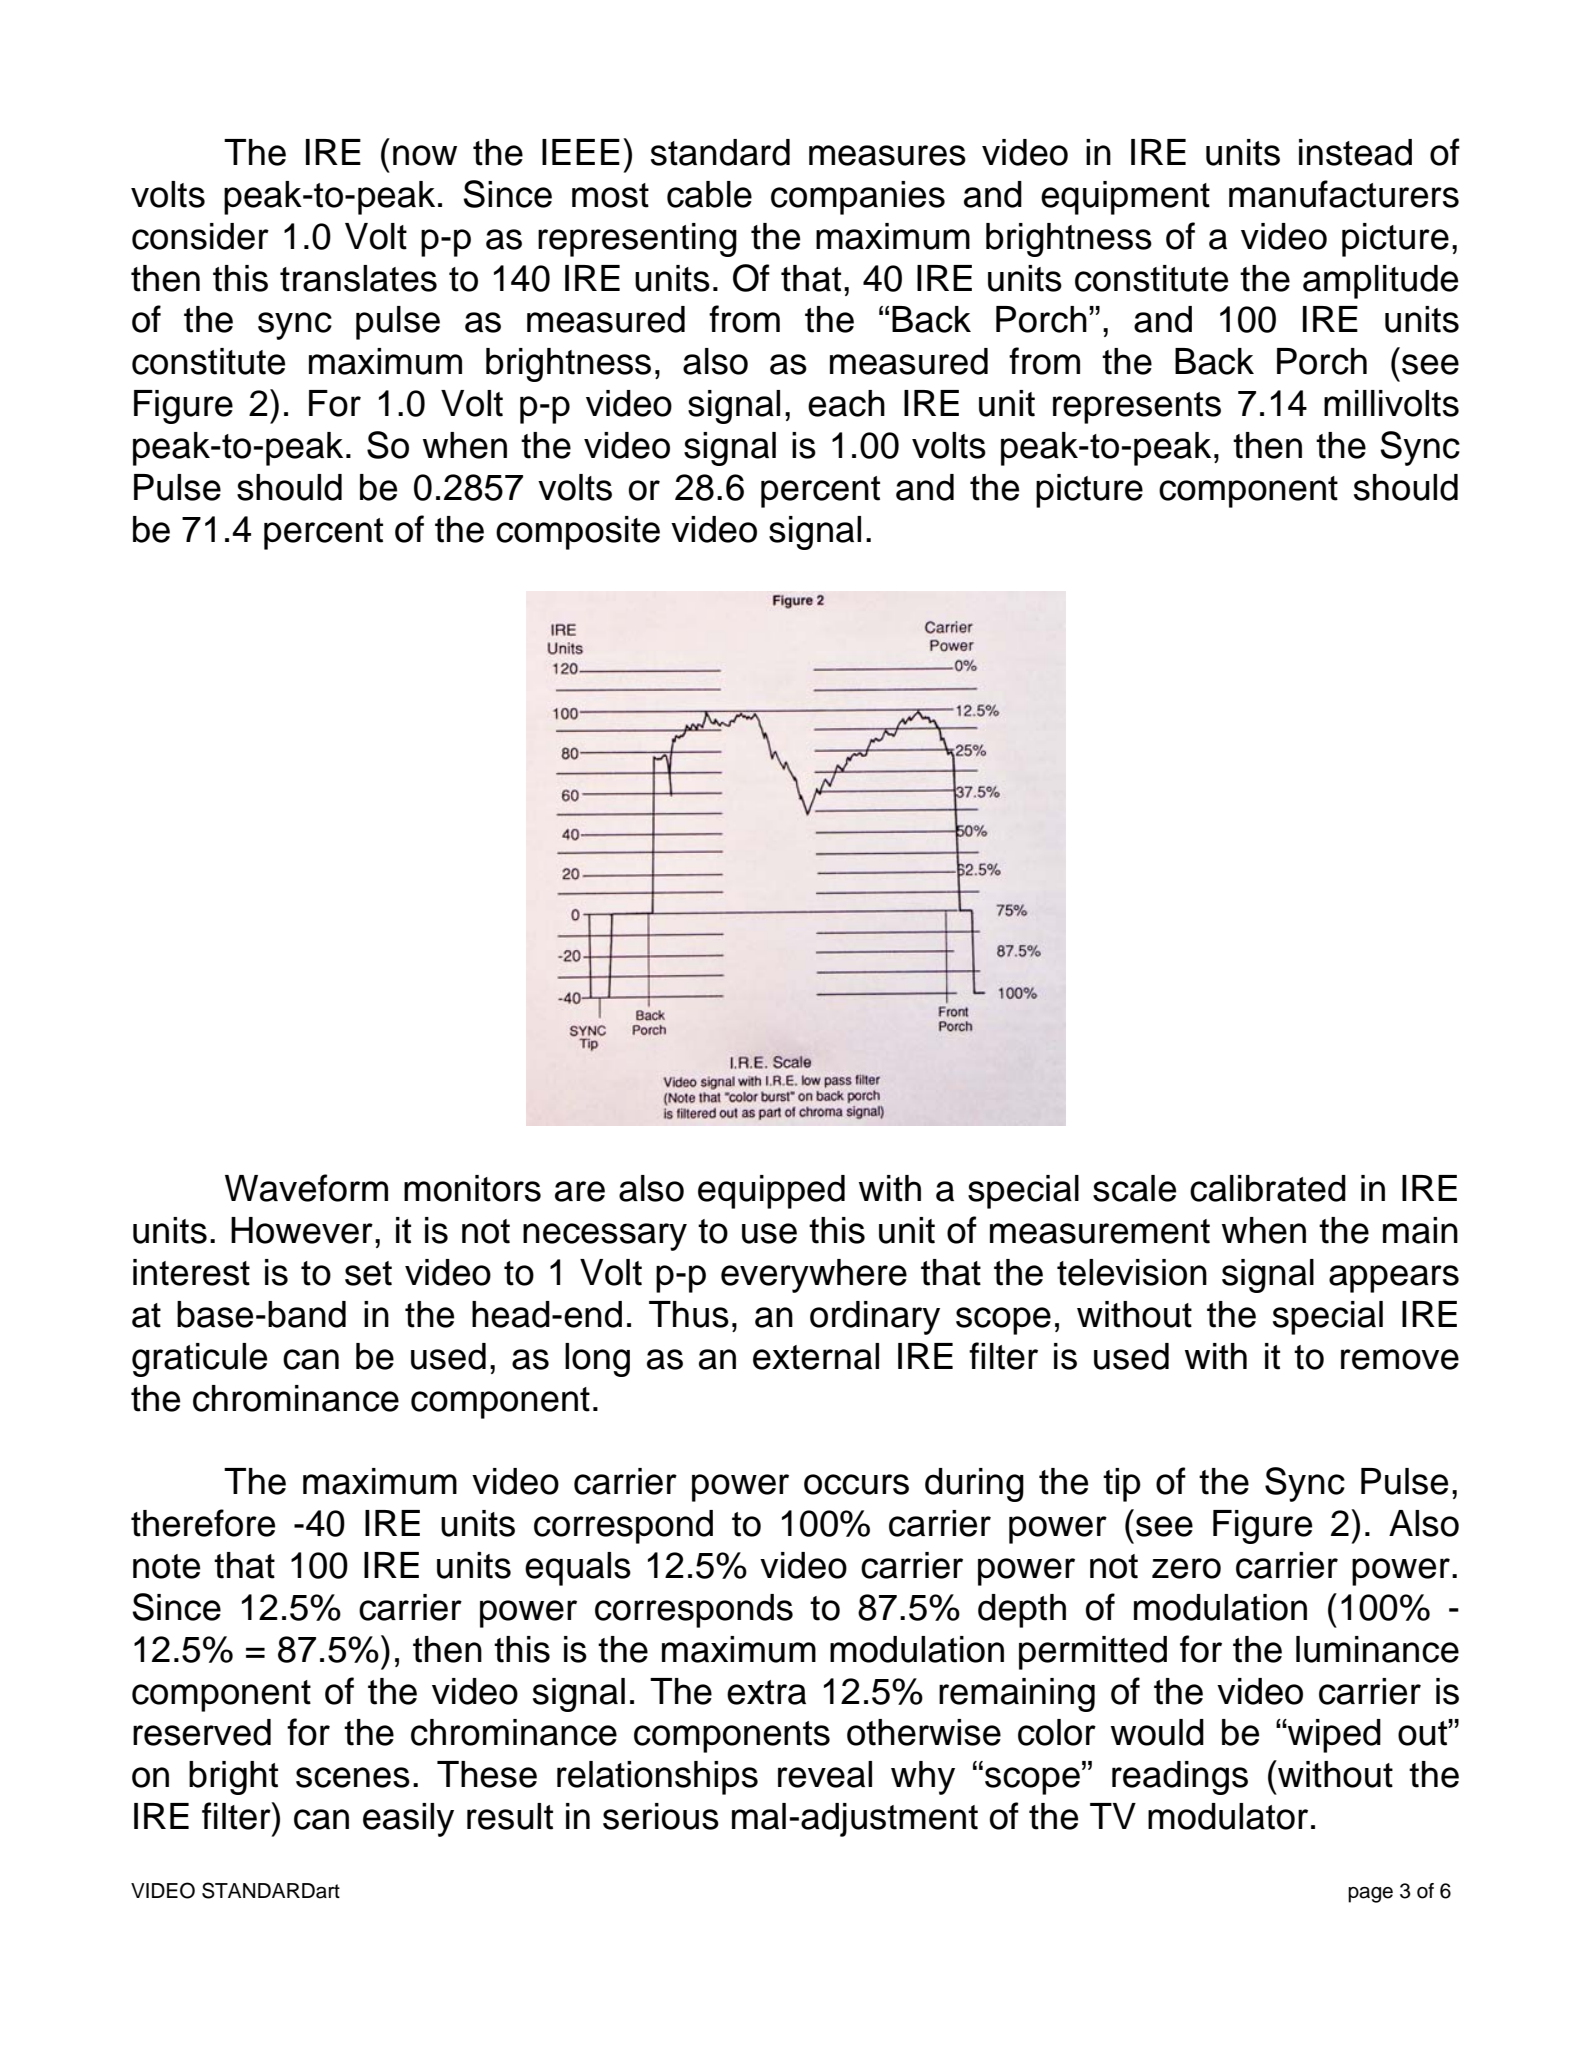 The image size is (1591, 2059). Describe the element at coordinates (408, 1820) in the screenshot. I see `easily` at that location.
